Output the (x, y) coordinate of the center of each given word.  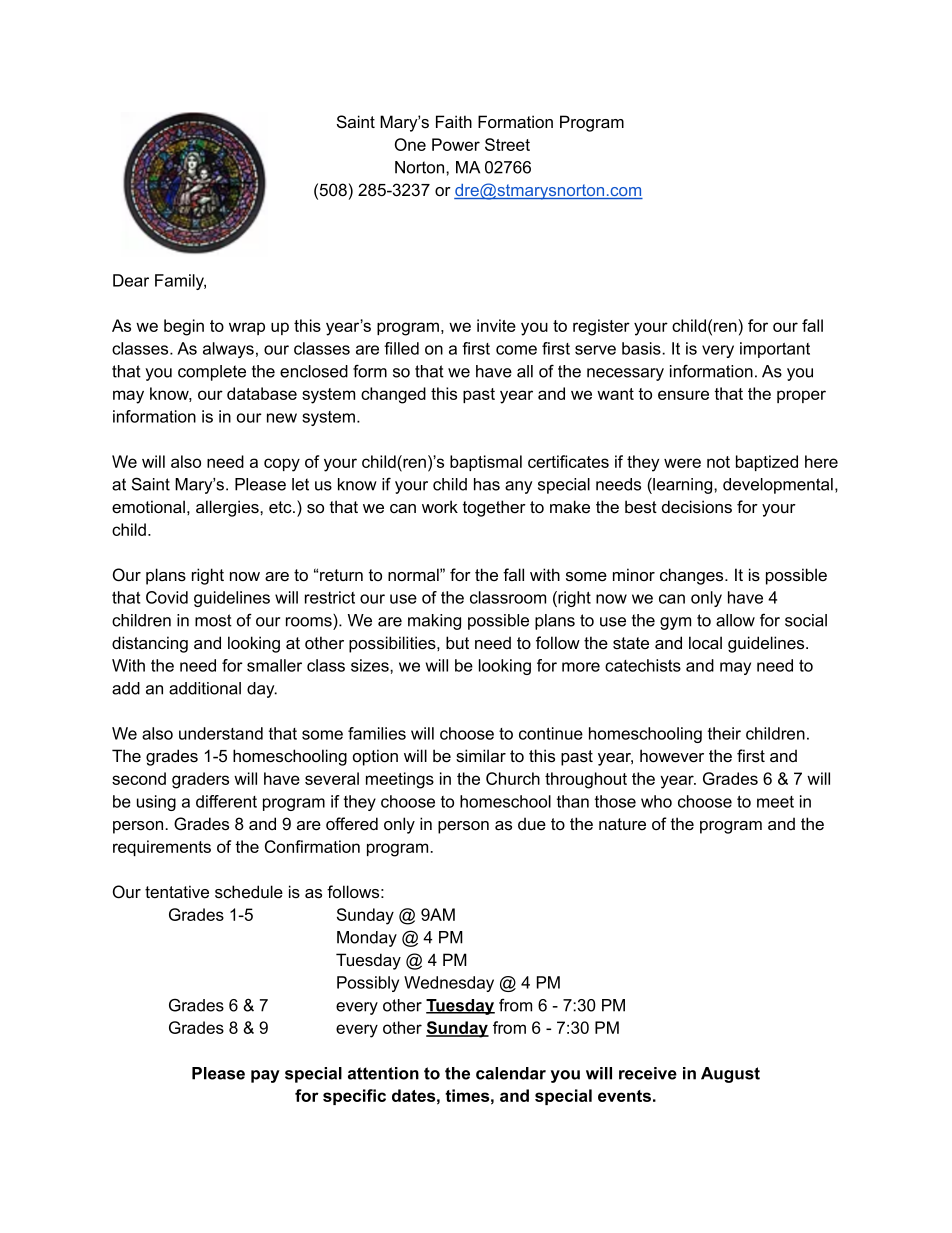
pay (265, 1076)
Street (507, 144)
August (730, 1075)
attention (383, 1073)
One (410, 144)
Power (456, 144)
